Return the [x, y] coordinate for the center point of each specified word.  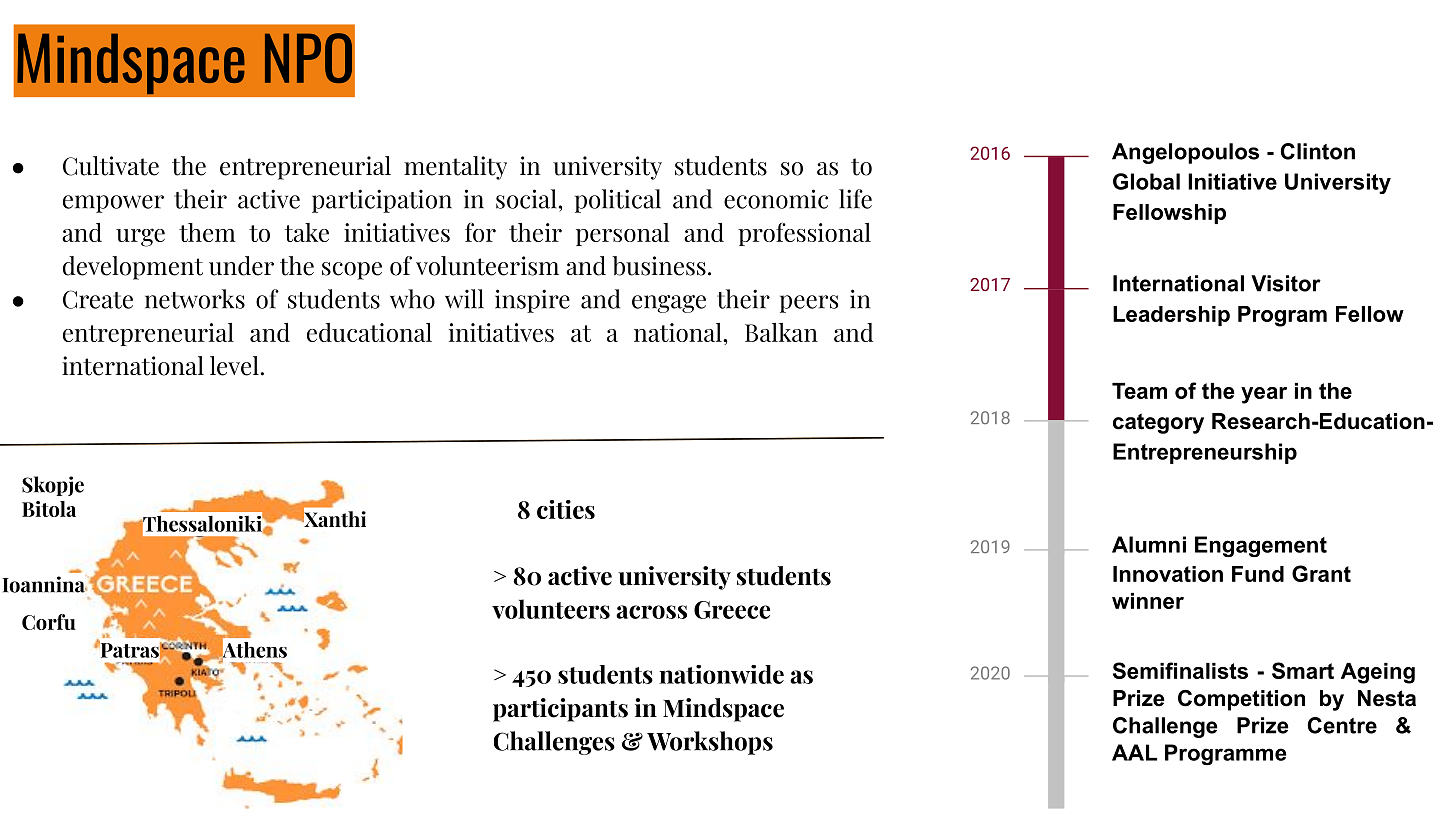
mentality [455, 168]
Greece [732, 610]
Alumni [1149, 544]
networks [195, 299]
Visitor [1286, 283]
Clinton [1318, 151]
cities [566, 509]
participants [560, 710]
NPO [308, 58]
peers [809, 304]
